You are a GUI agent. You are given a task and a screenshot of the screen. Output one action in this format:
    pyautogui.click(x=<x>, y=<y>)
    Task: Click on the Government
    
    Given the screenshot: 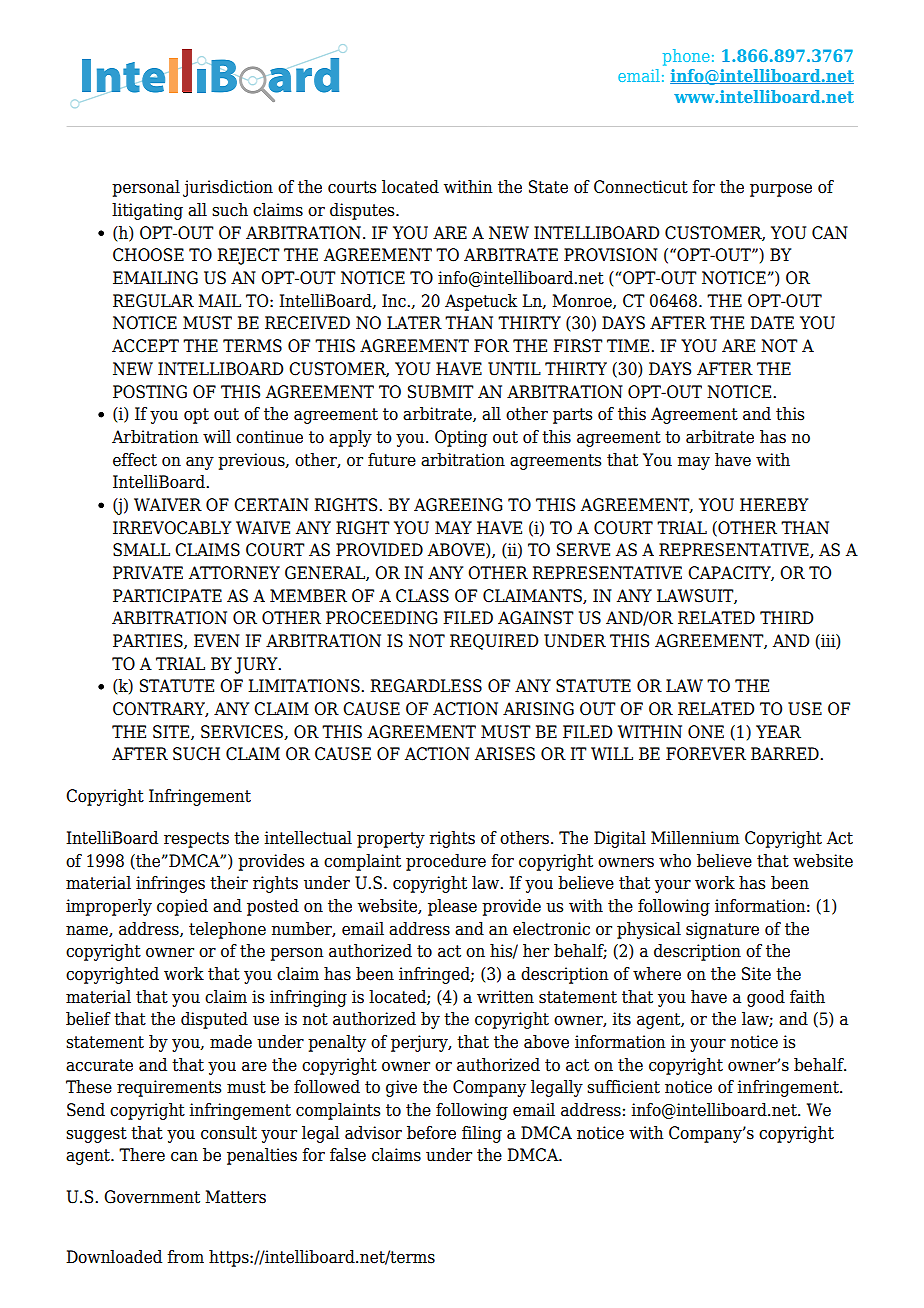 What is the action you would take?
    pyautogui.click(x=152, y=1197)
